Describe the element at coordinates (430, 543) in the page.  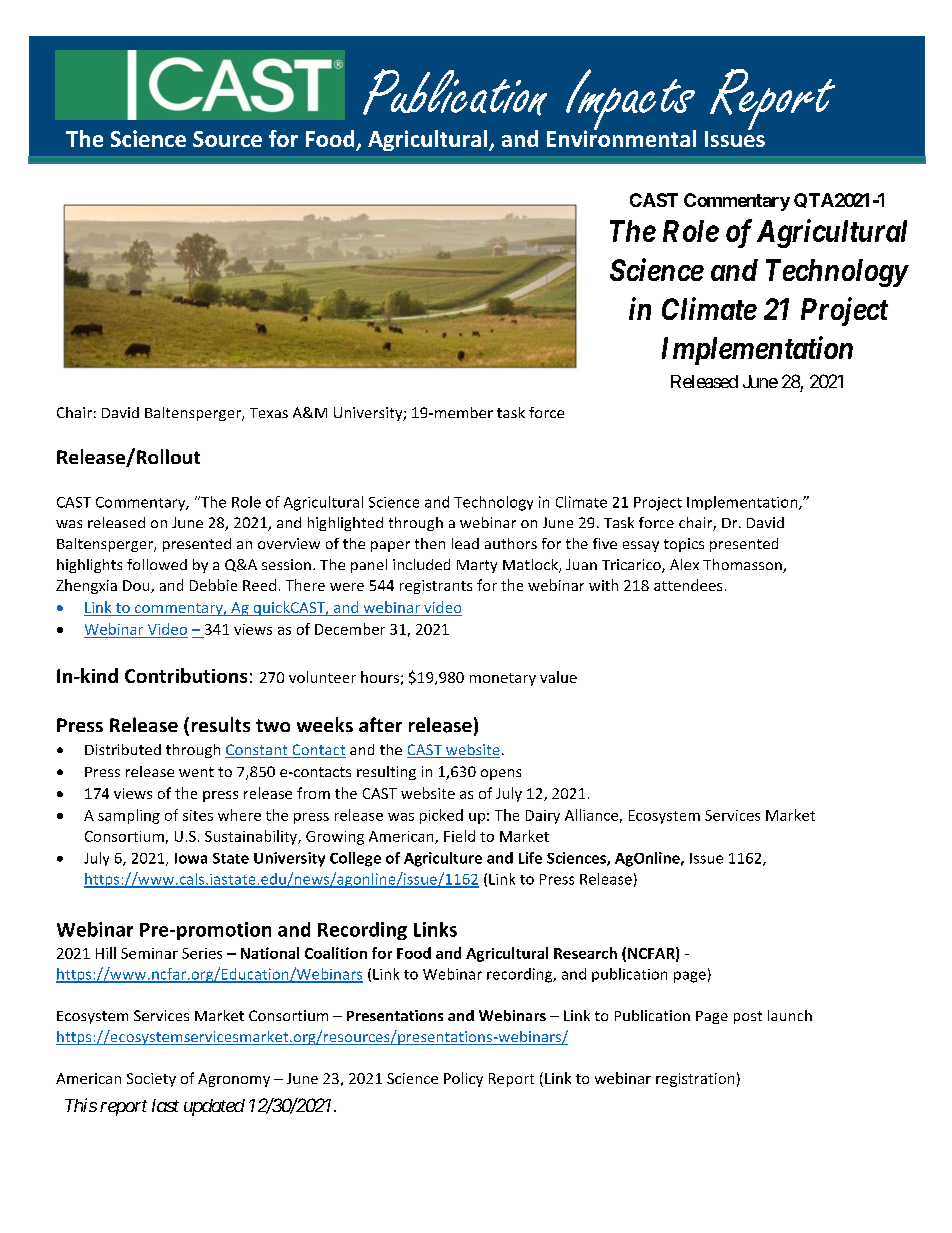
I see `then` at that location.
